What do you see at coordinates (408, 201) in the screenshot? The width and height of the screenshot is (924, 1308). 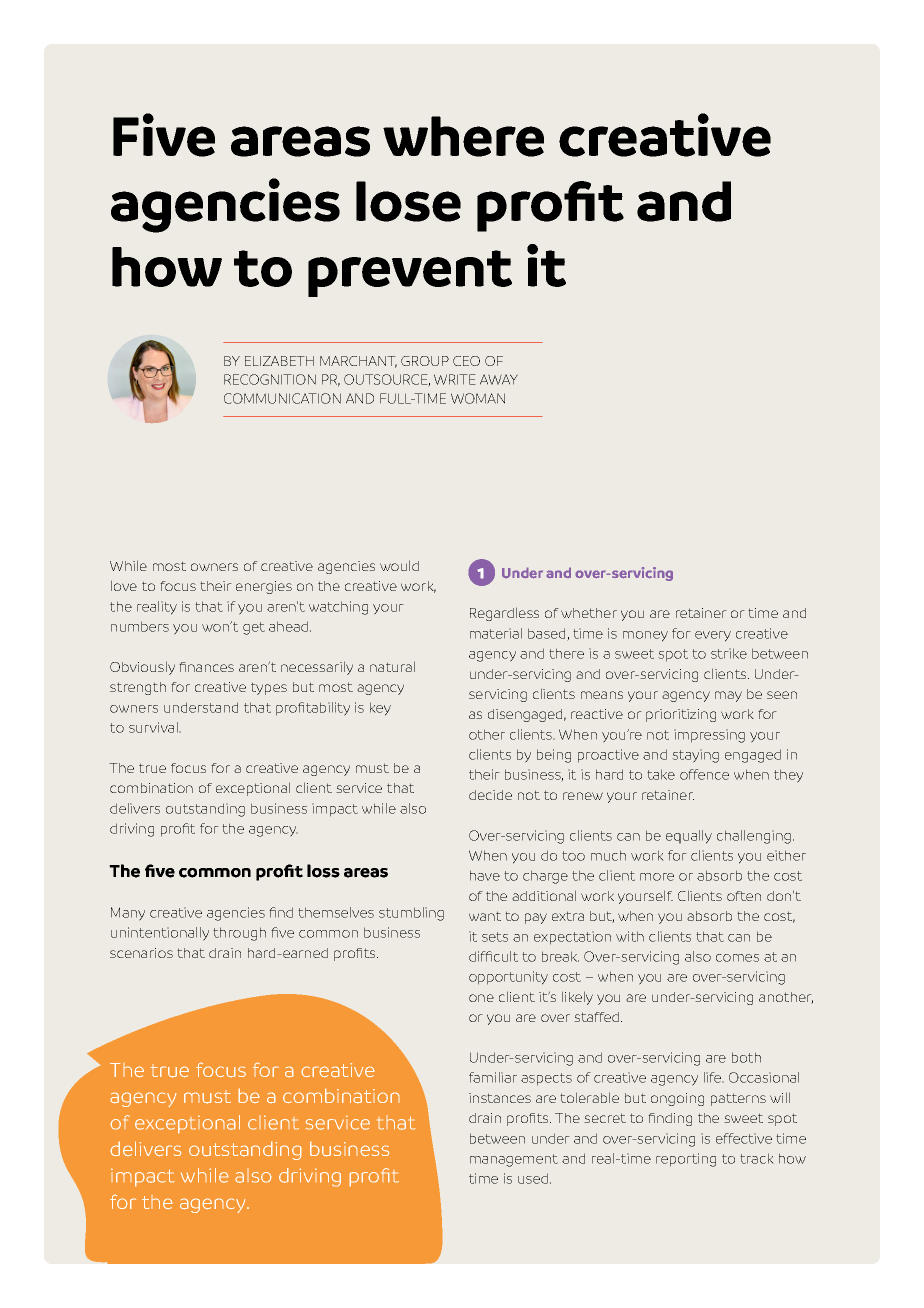 I see `lose` at bounding box center [408, 201].
